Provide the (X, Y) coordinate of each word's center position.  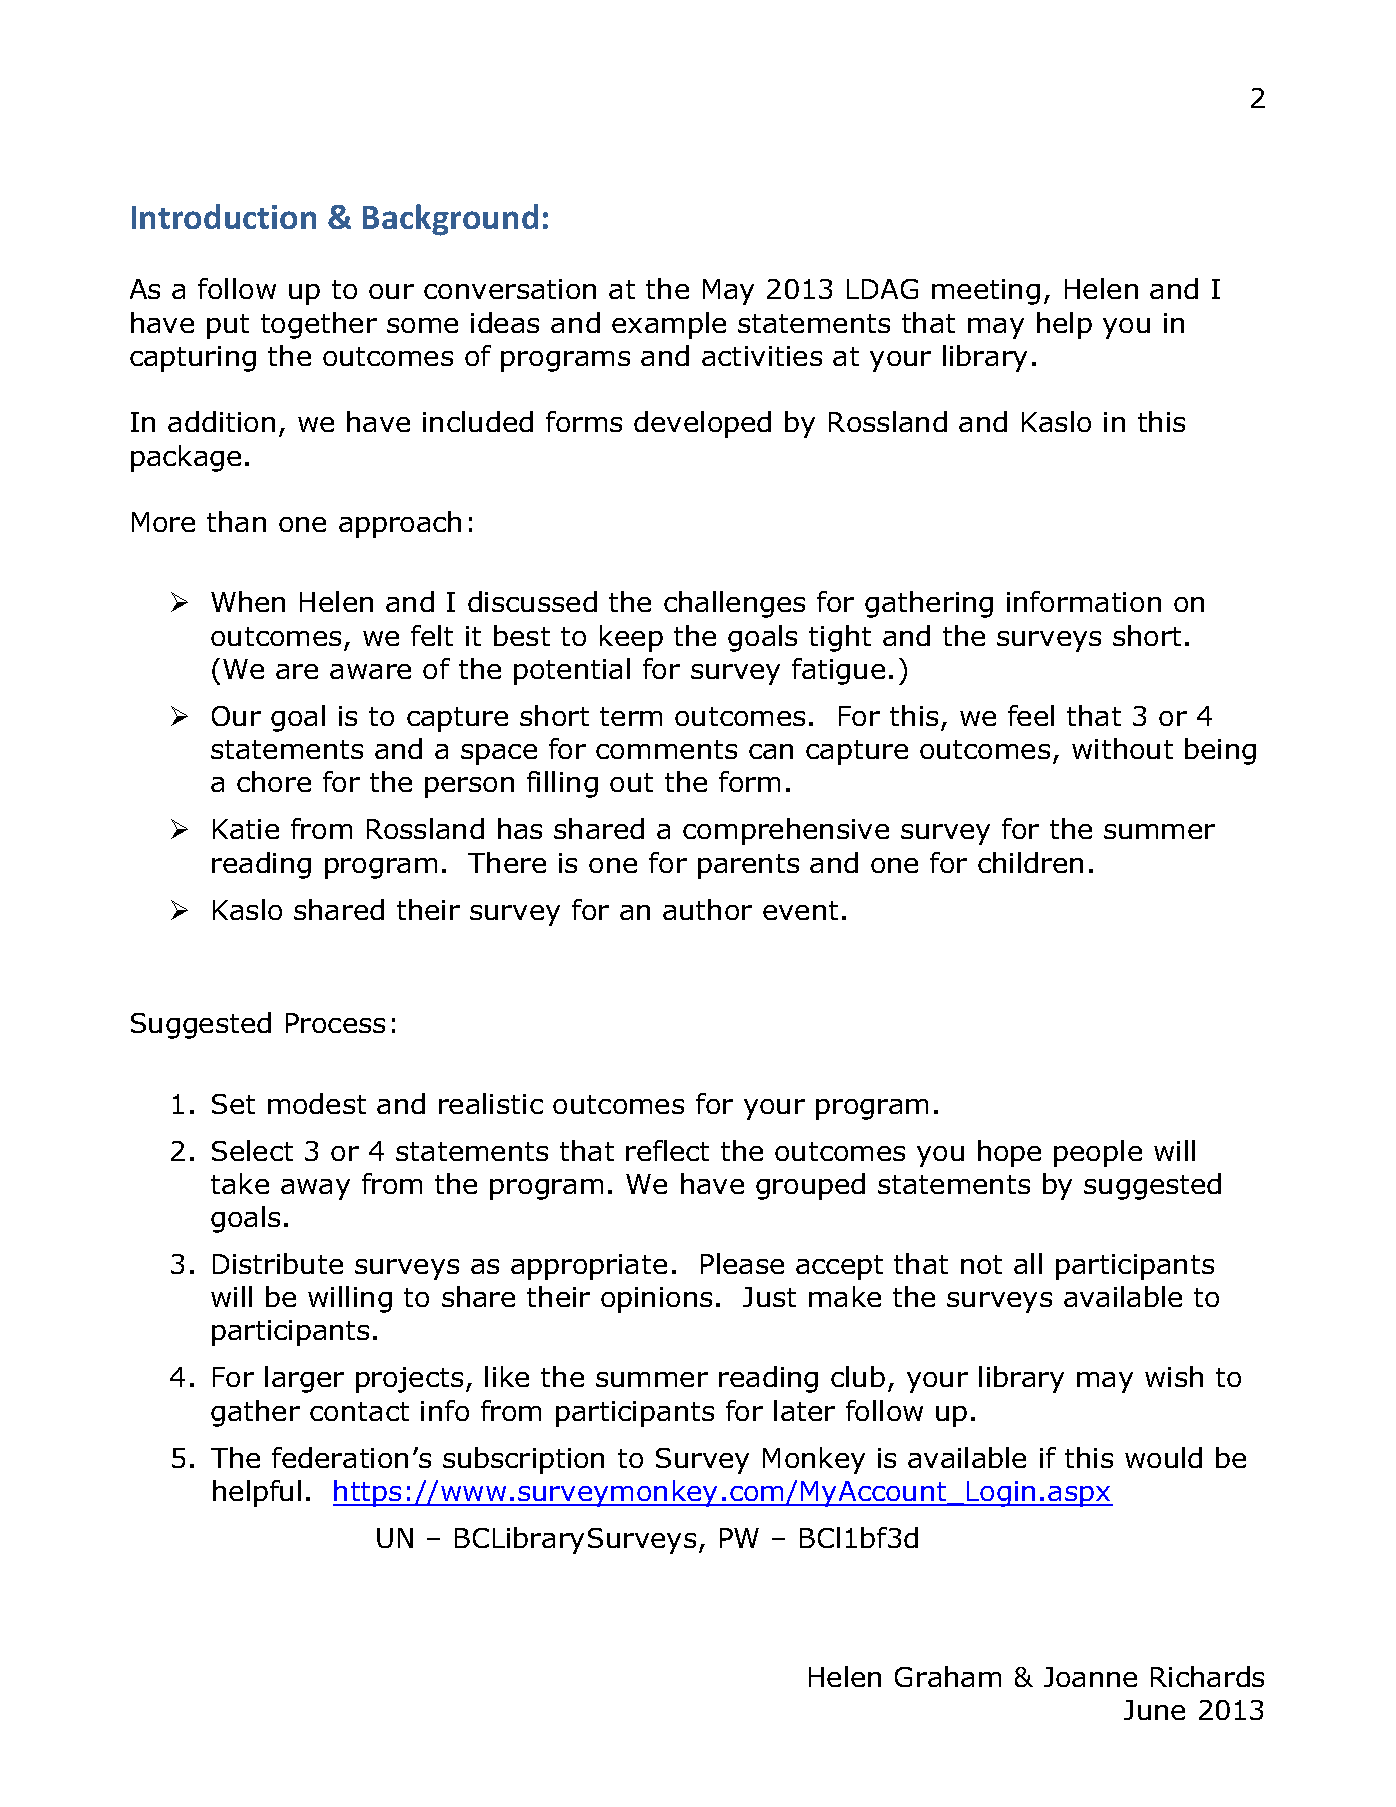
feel (1031, 715)
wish (1174, 1376)
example (669, 325)
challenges (734, 604)
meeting (986, 292)
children (1030, 862)
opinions (656, 1300)
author (707, 909)
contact (359, 1411)
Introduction (224, 216)
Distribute (278, 1263)
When (248, 601)
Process (335, 1023)
